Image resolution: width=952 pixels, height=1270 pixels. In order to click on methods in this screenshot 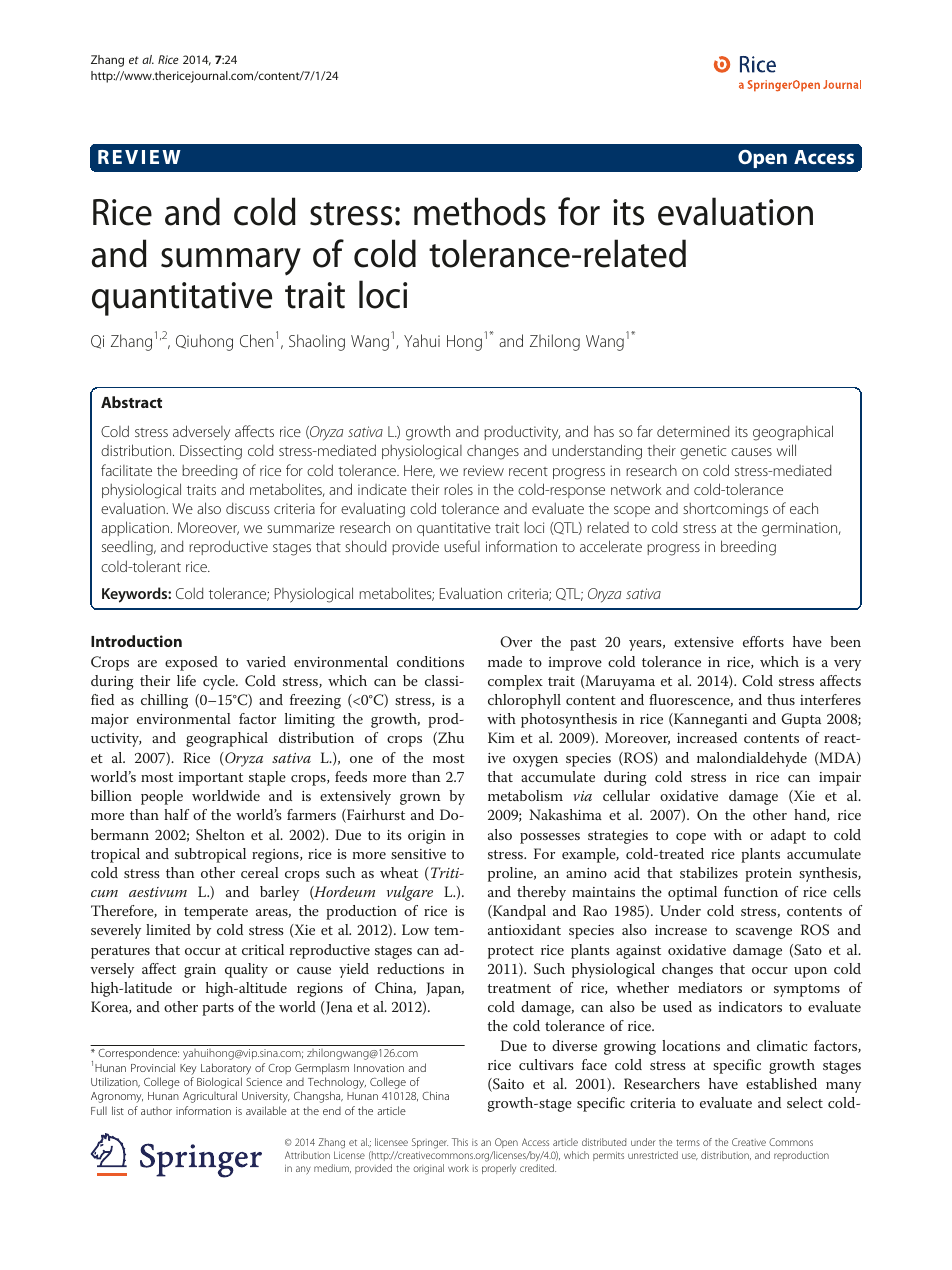, I will do `click(480, 211)`.
